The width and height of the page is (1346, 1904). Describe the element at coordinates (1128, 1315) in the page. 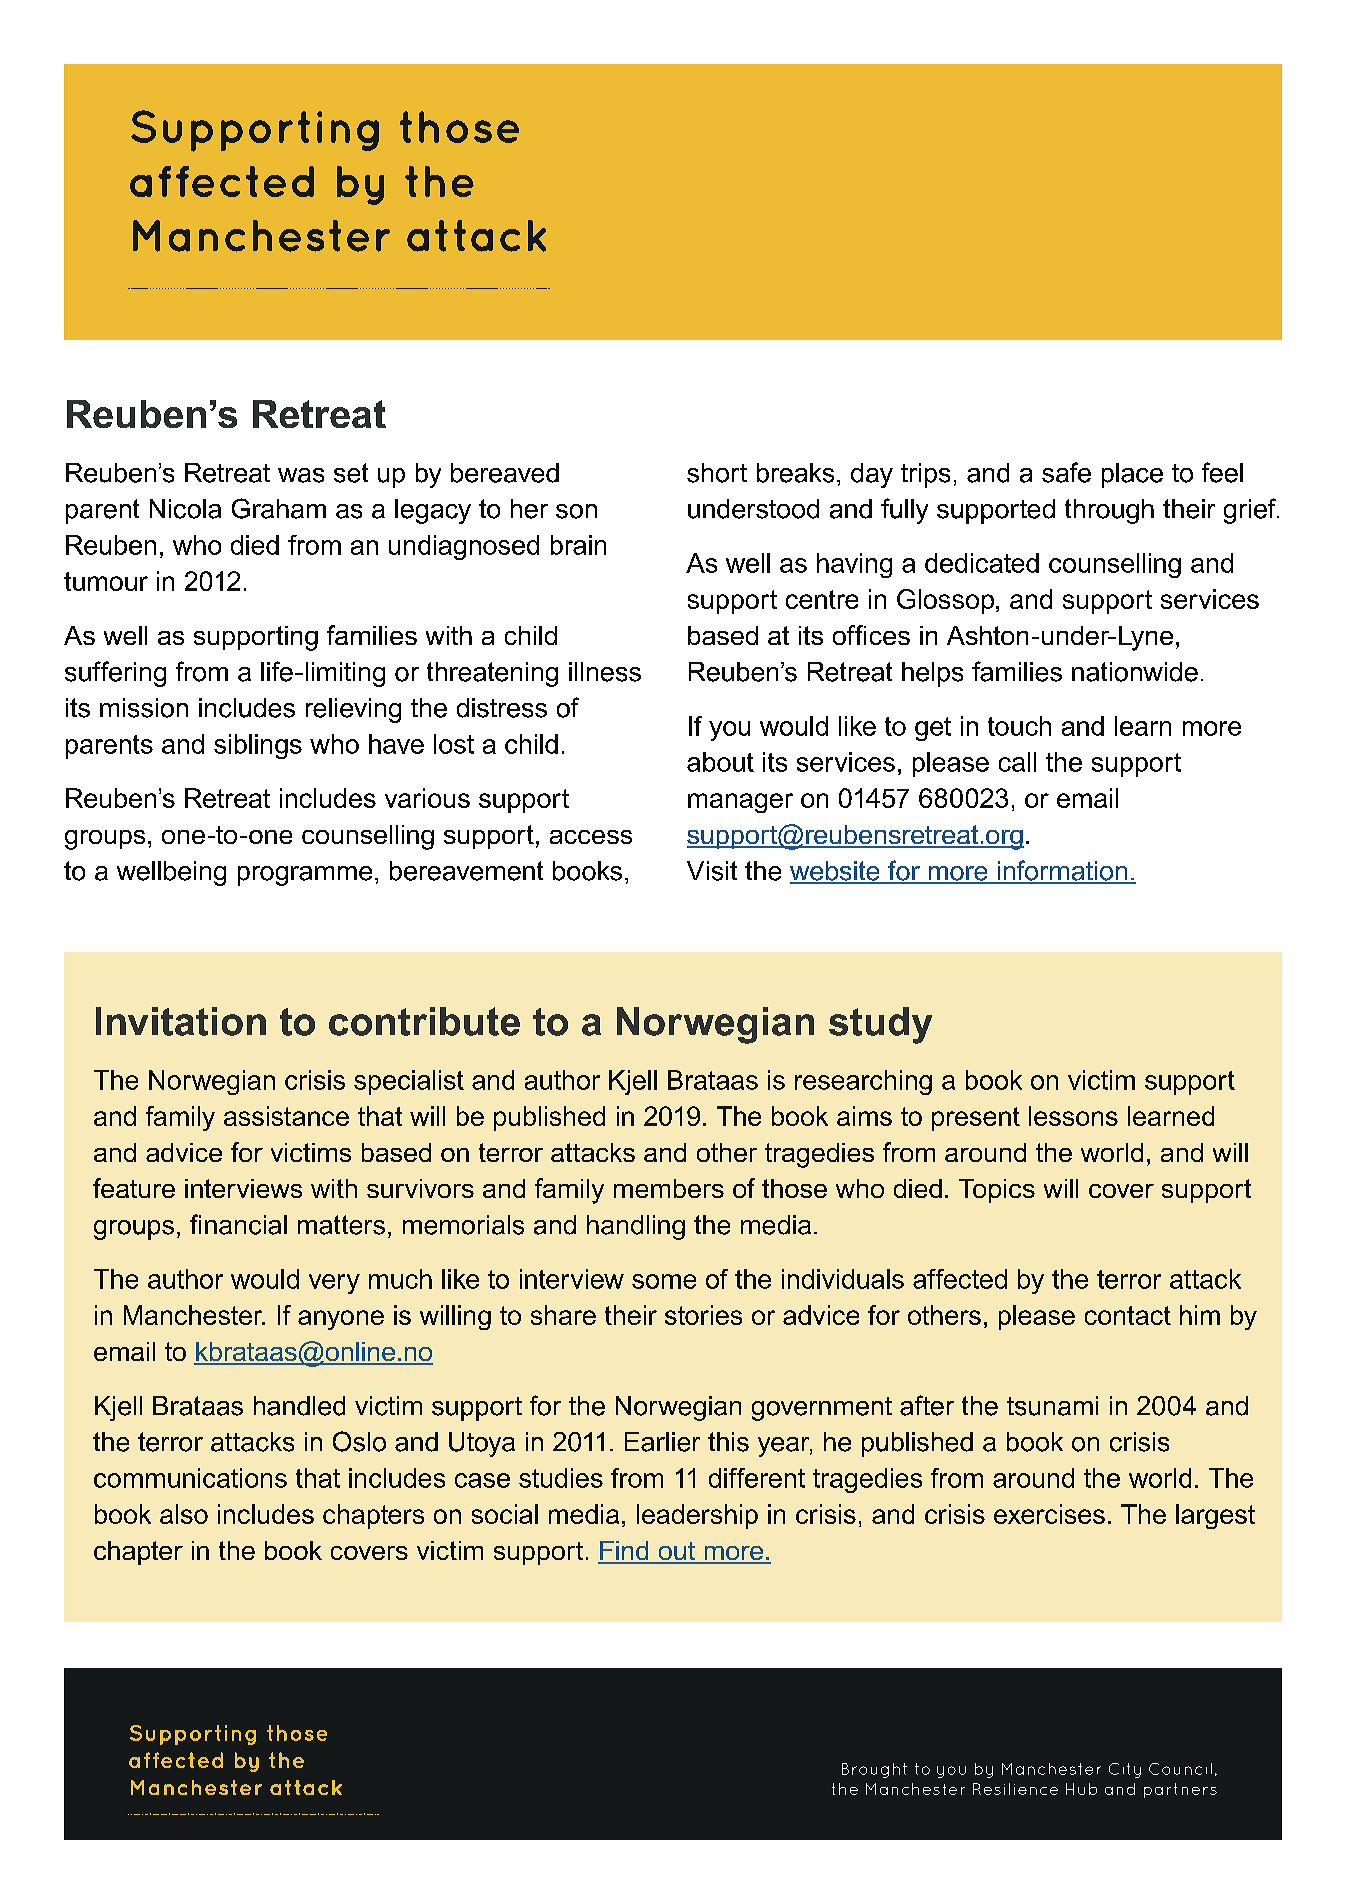

I see `contact` at that location.
